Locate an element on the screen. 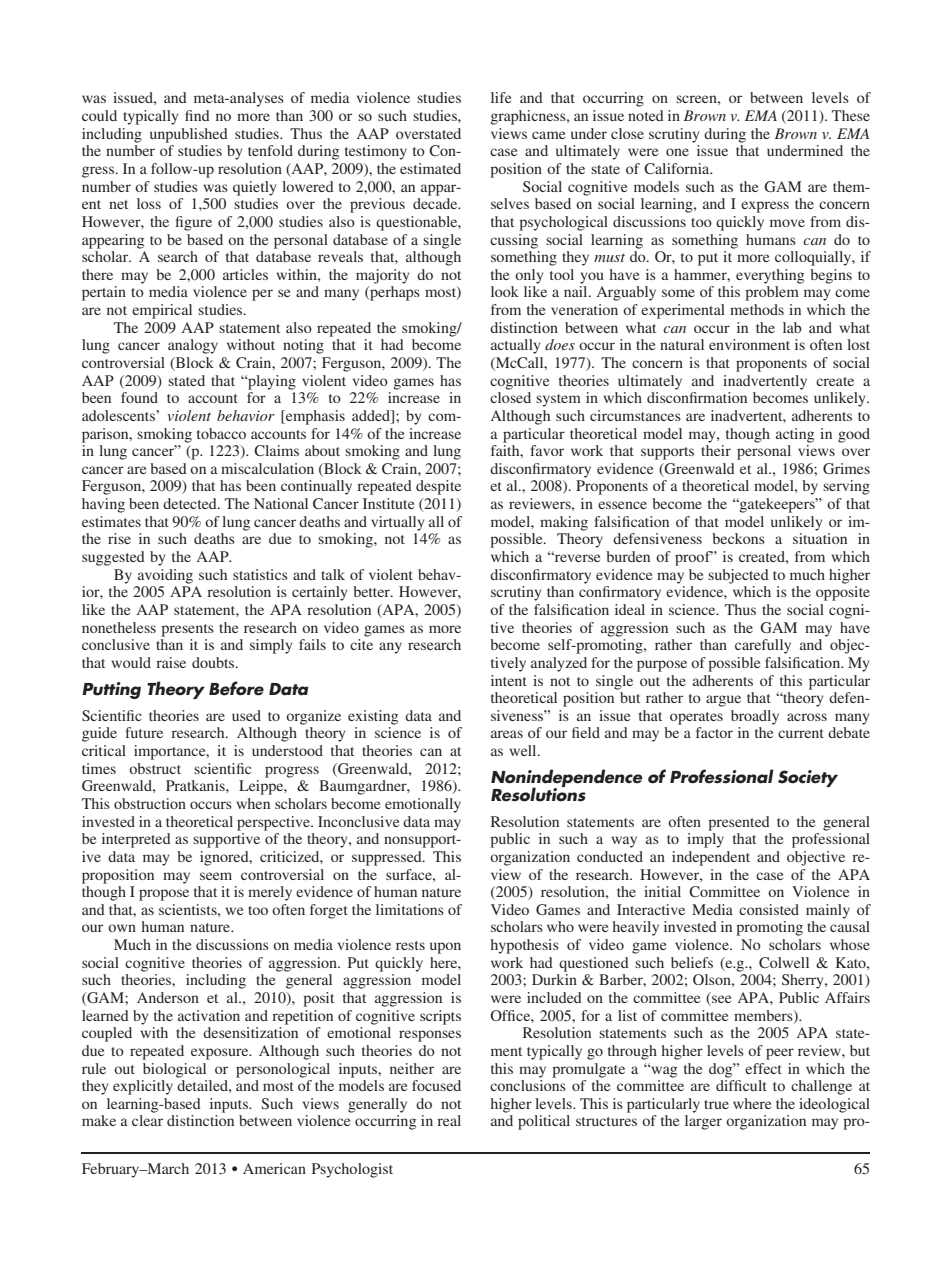  despite is located at coordinates (438, 487).
